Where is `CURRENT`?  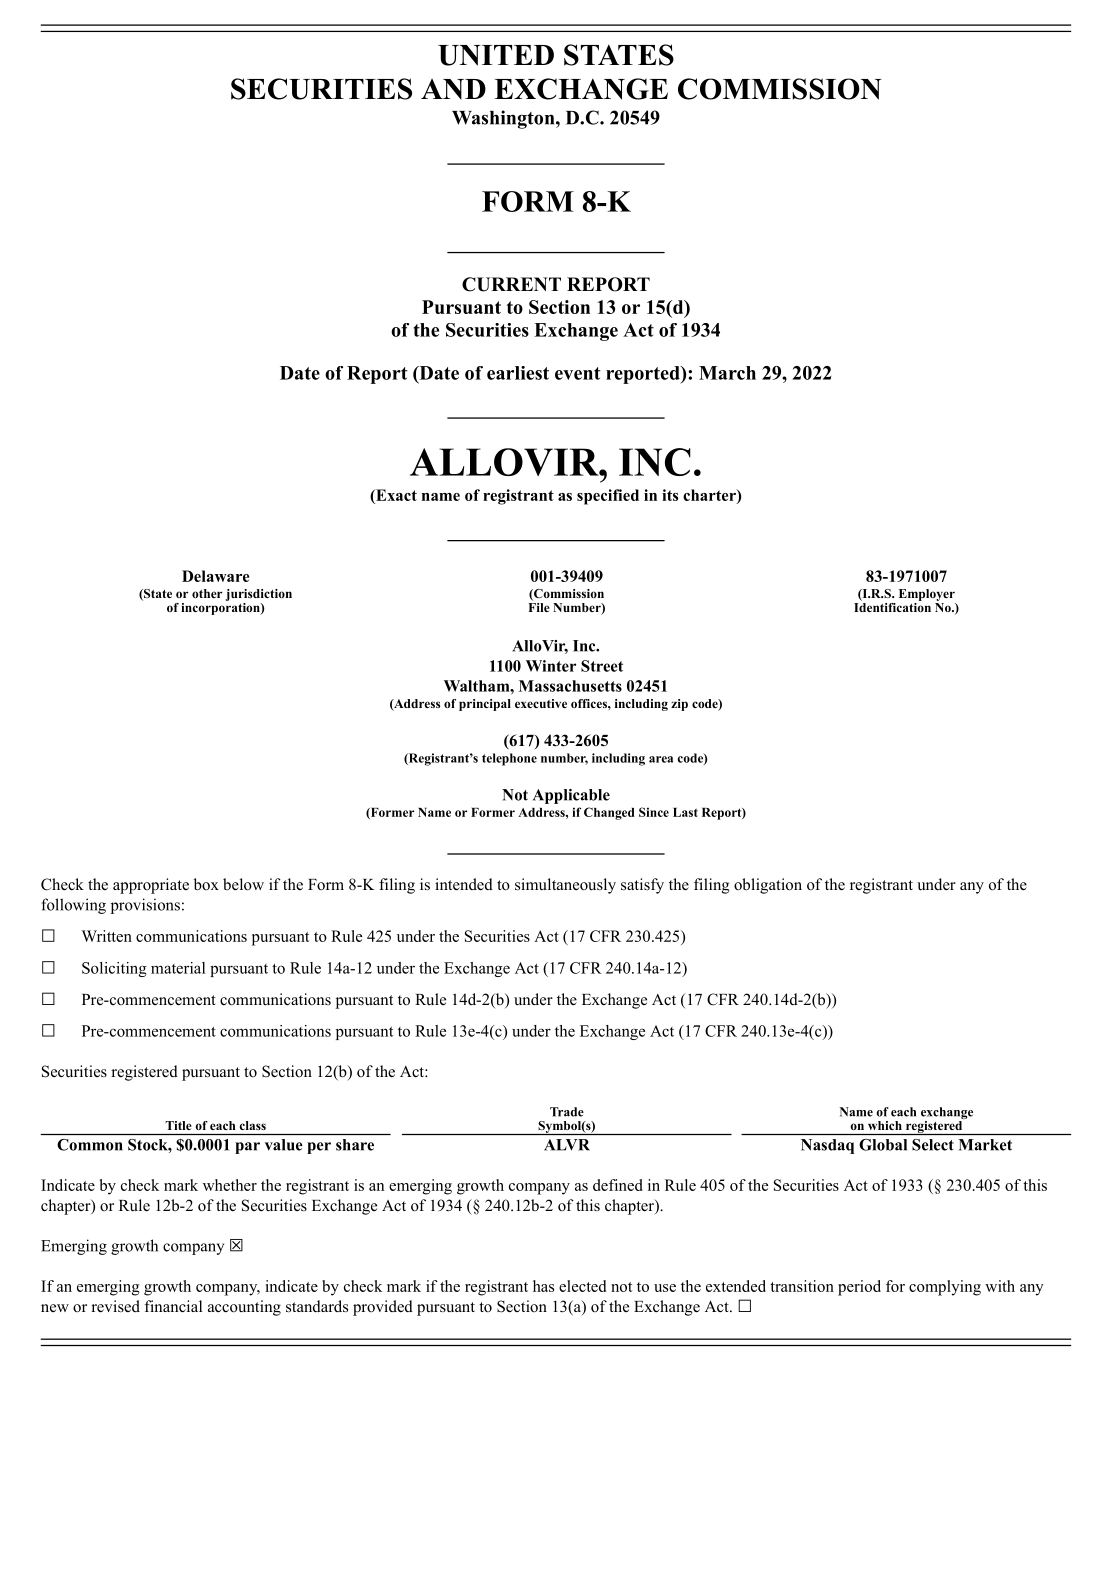
CURRENT is located at coordinates (511, 284).
